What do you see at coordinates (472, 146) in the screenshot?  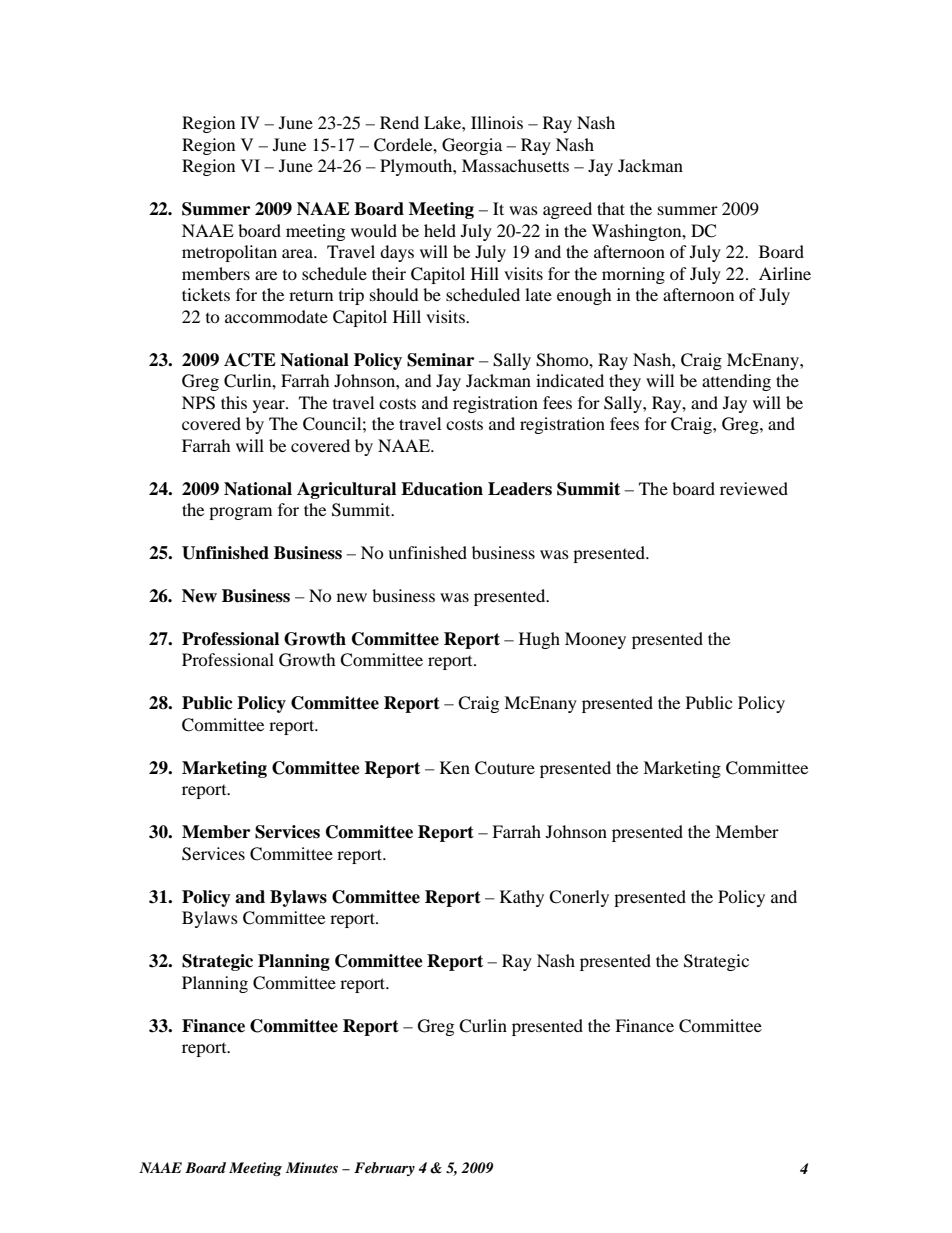 I see `Georgia` at bounding box center [472, 146].
